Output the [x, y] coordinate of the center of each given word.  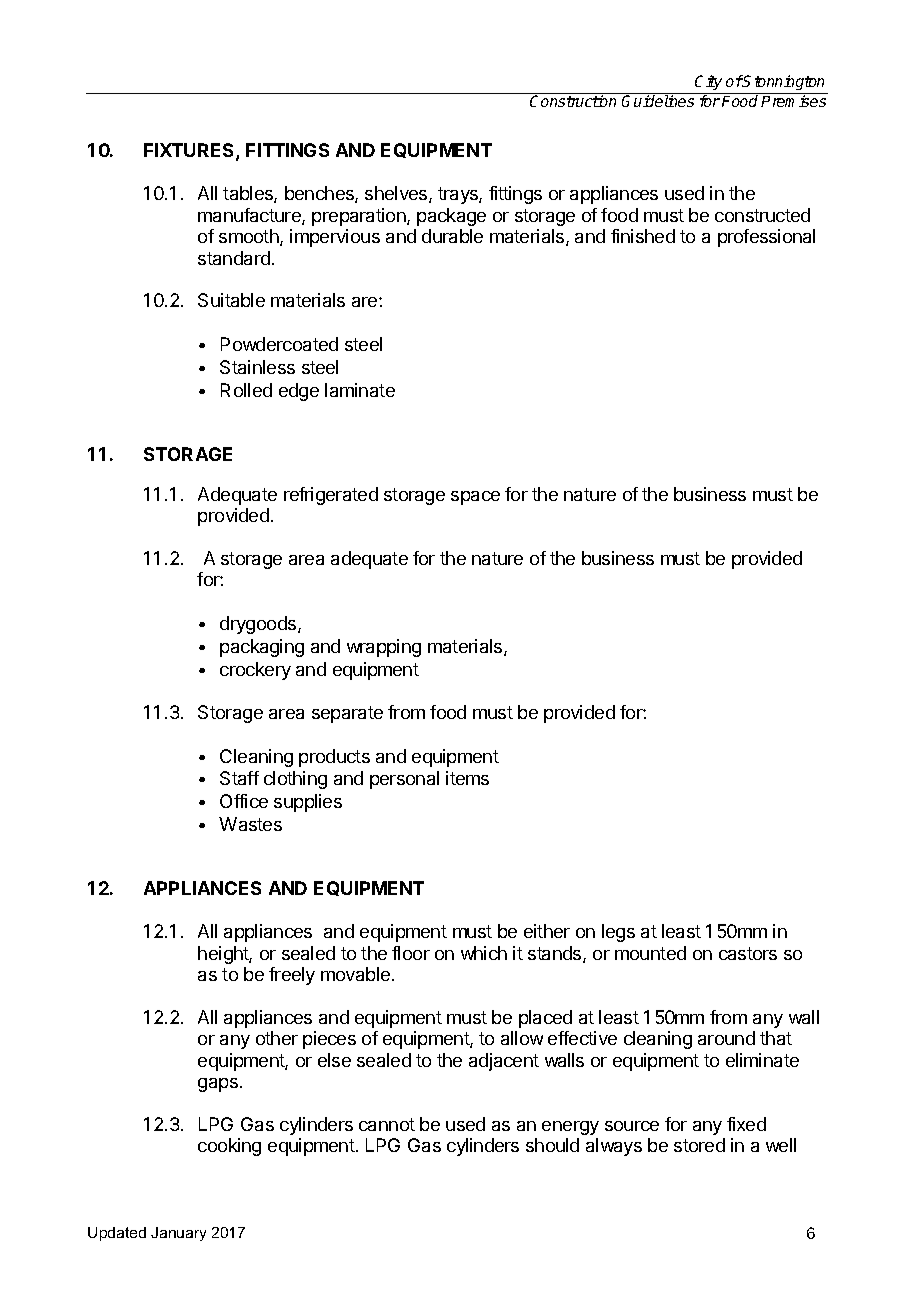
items [467, 778]
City [709, 84]
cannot [387, 1124]
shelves [397, 194]
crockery [255, 671]
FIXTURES [190, 152]
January [178, 1234]
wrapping [384, 648]
